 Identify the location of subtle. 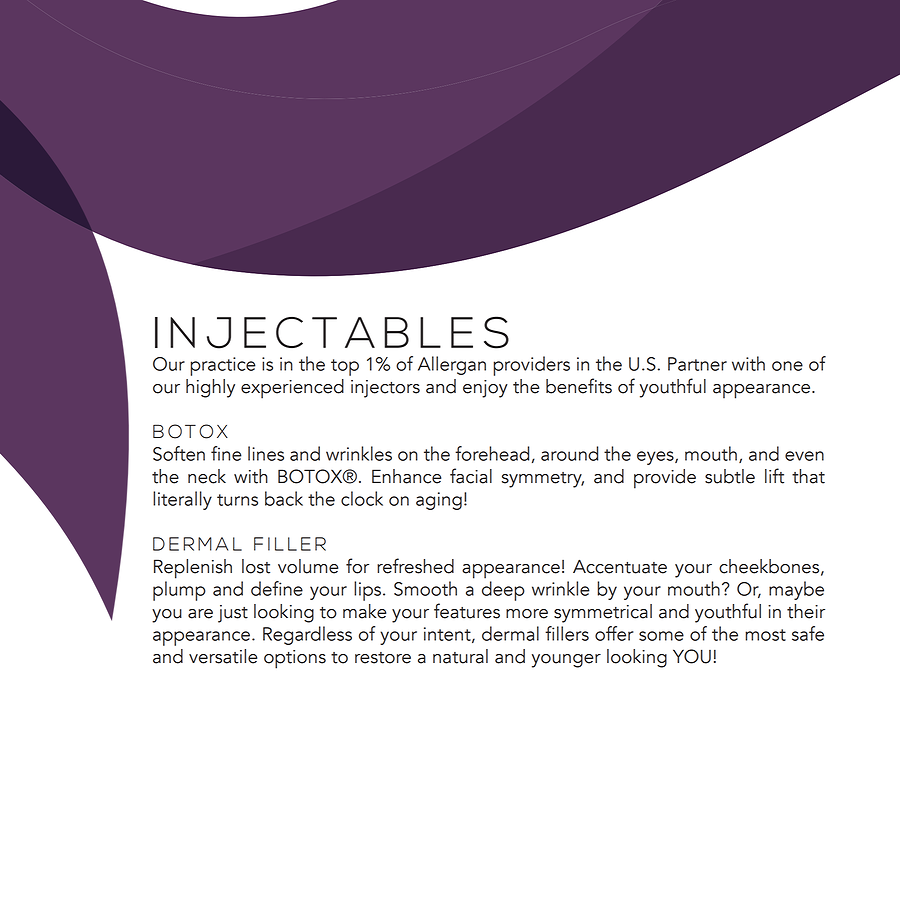
(730, 476).
